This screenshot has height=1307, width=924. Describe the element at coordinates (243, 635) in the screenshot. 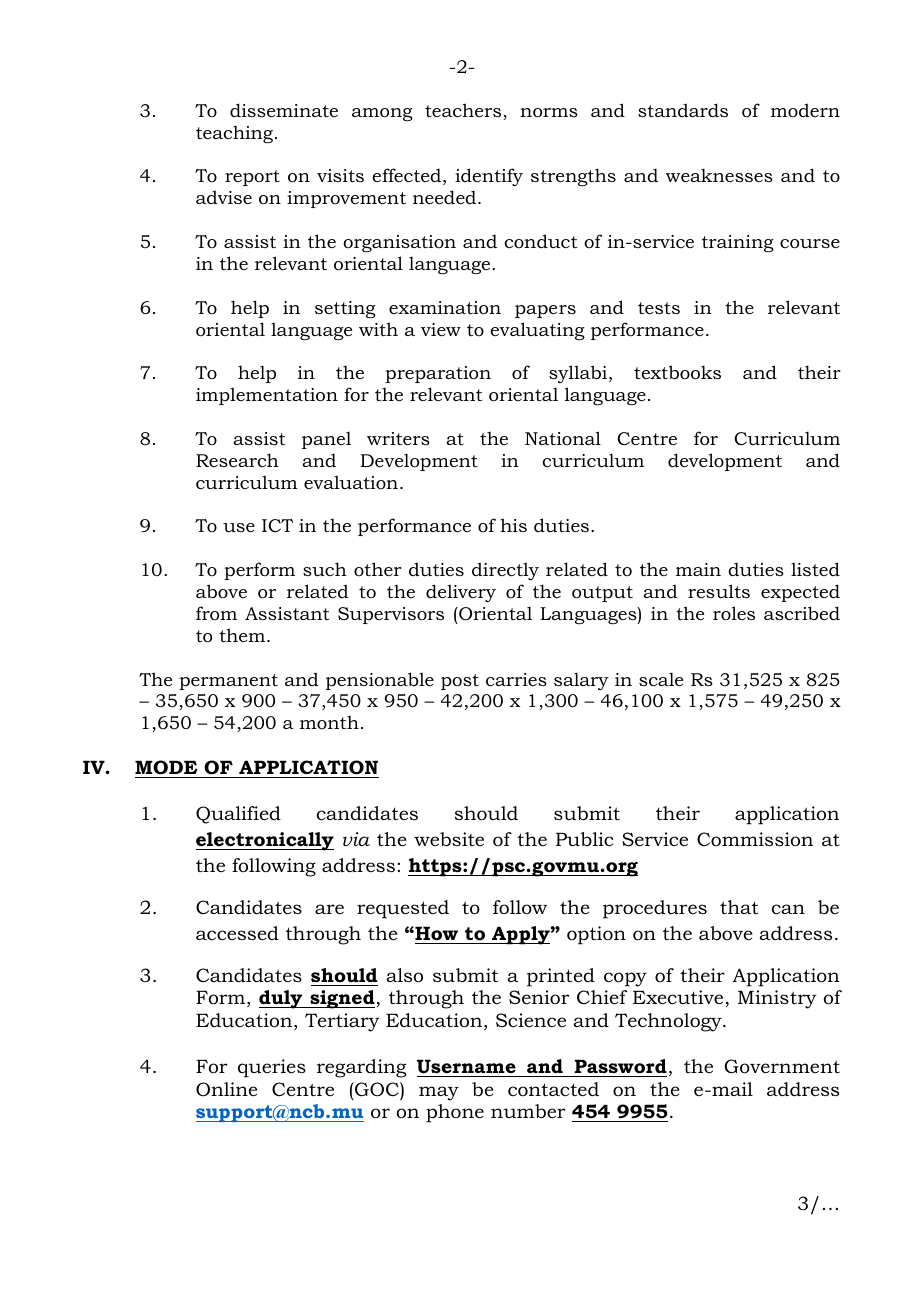

I see `them` at that location.
